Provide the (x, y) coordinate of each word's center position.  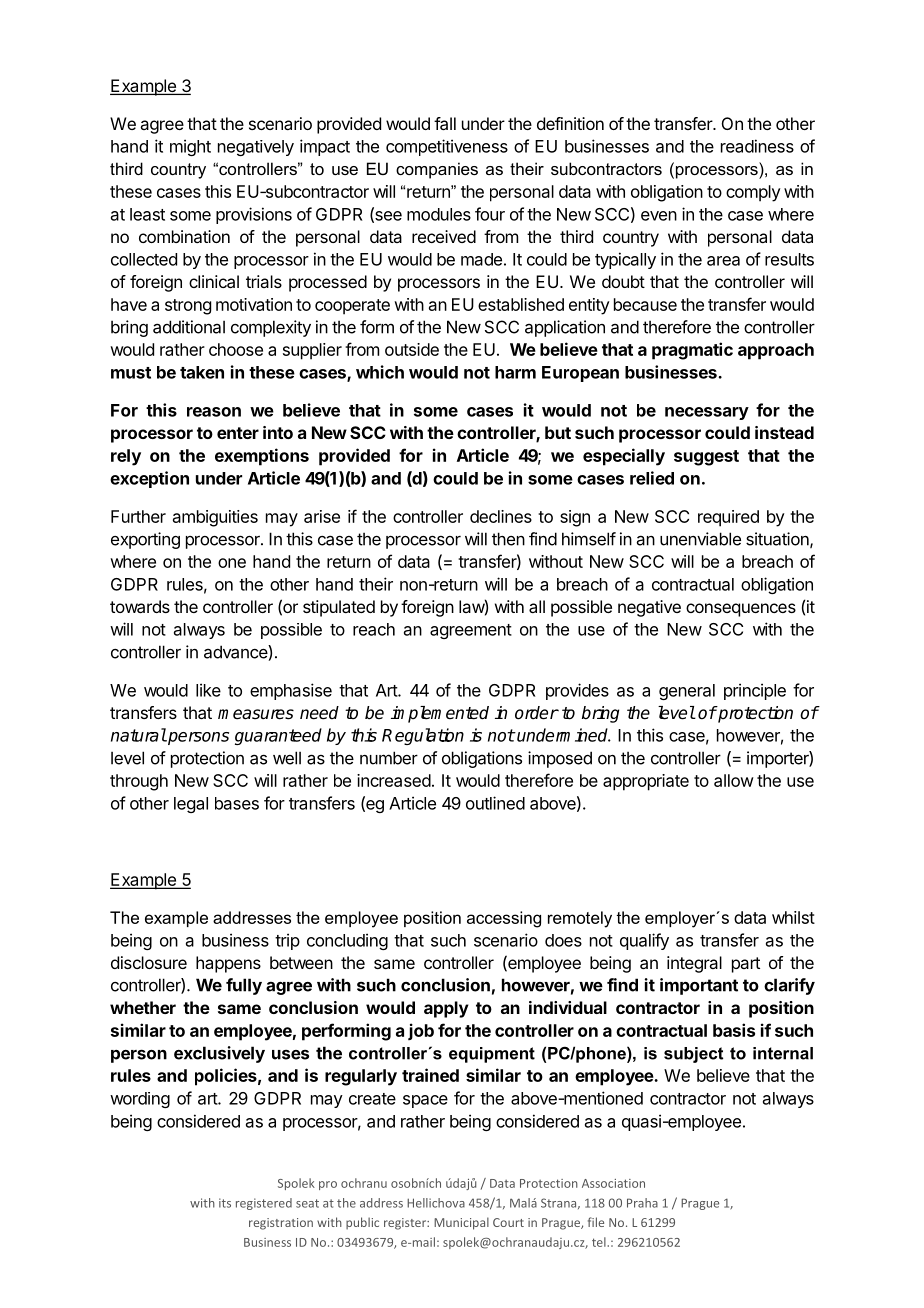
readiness (757, 146)
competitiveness (447, 147)
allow (734, 780)
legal (191, 805)
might (190, 147)
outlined (495, 803)
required (728, 518)
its (225, 1203)
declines (501, 516)
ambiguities (215, 518)
